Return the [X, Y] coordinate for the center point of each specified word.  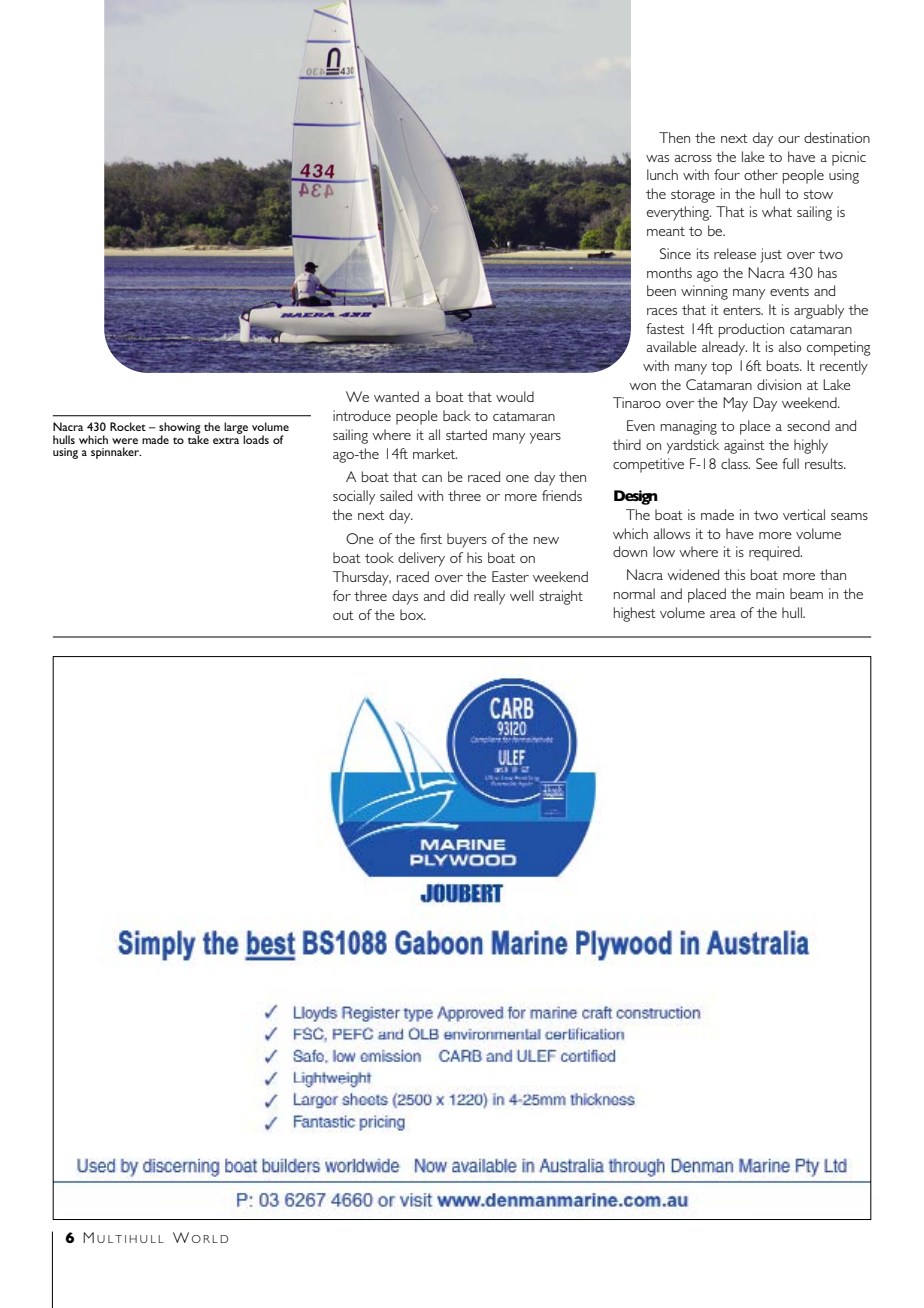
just [771, 255]
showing [180, 429]
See [767, 463]
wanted [396, 396]
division [779, 384]
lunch [662, 174]
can [432, 478]
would [515, 396]
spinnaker [116, 453]
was [657, 158]
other [761, 174]
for [342, 595]
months [669, 272]
